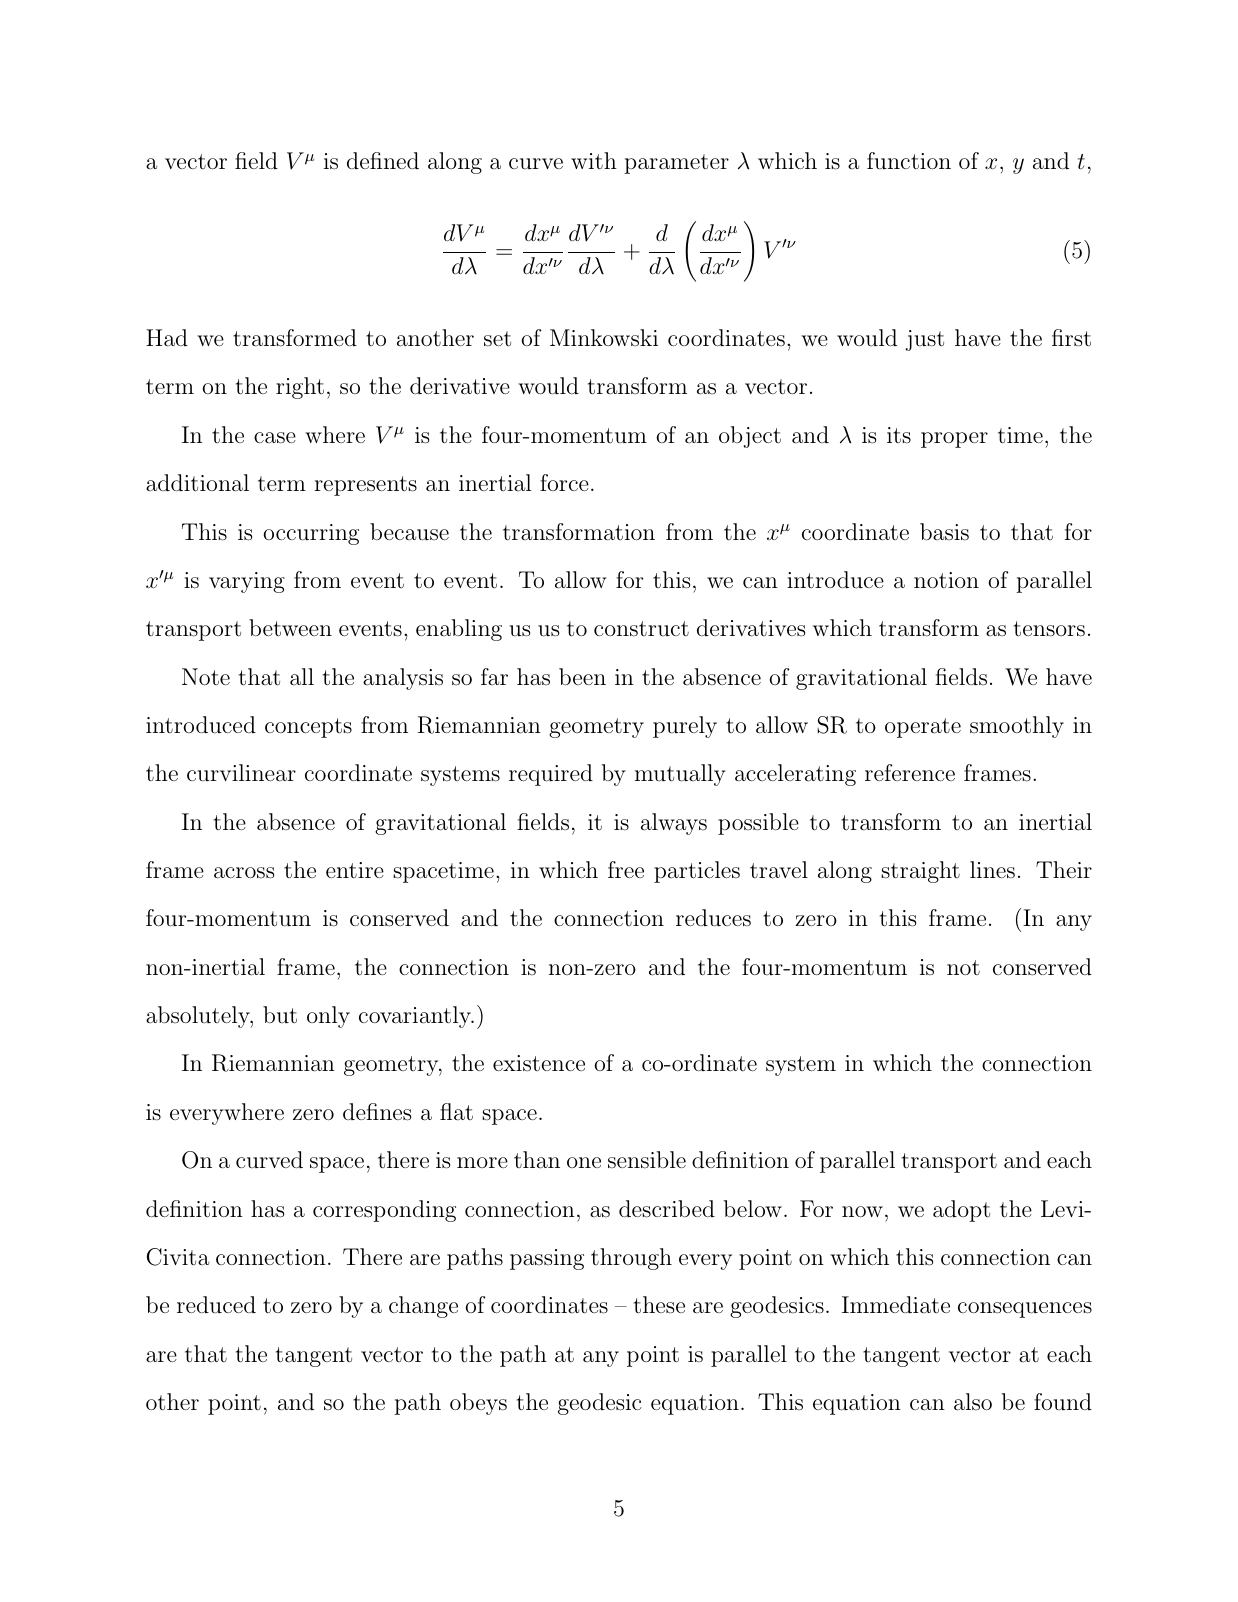 This page has height=1602, width=1238. I want to click on force, so click(564, 482).
